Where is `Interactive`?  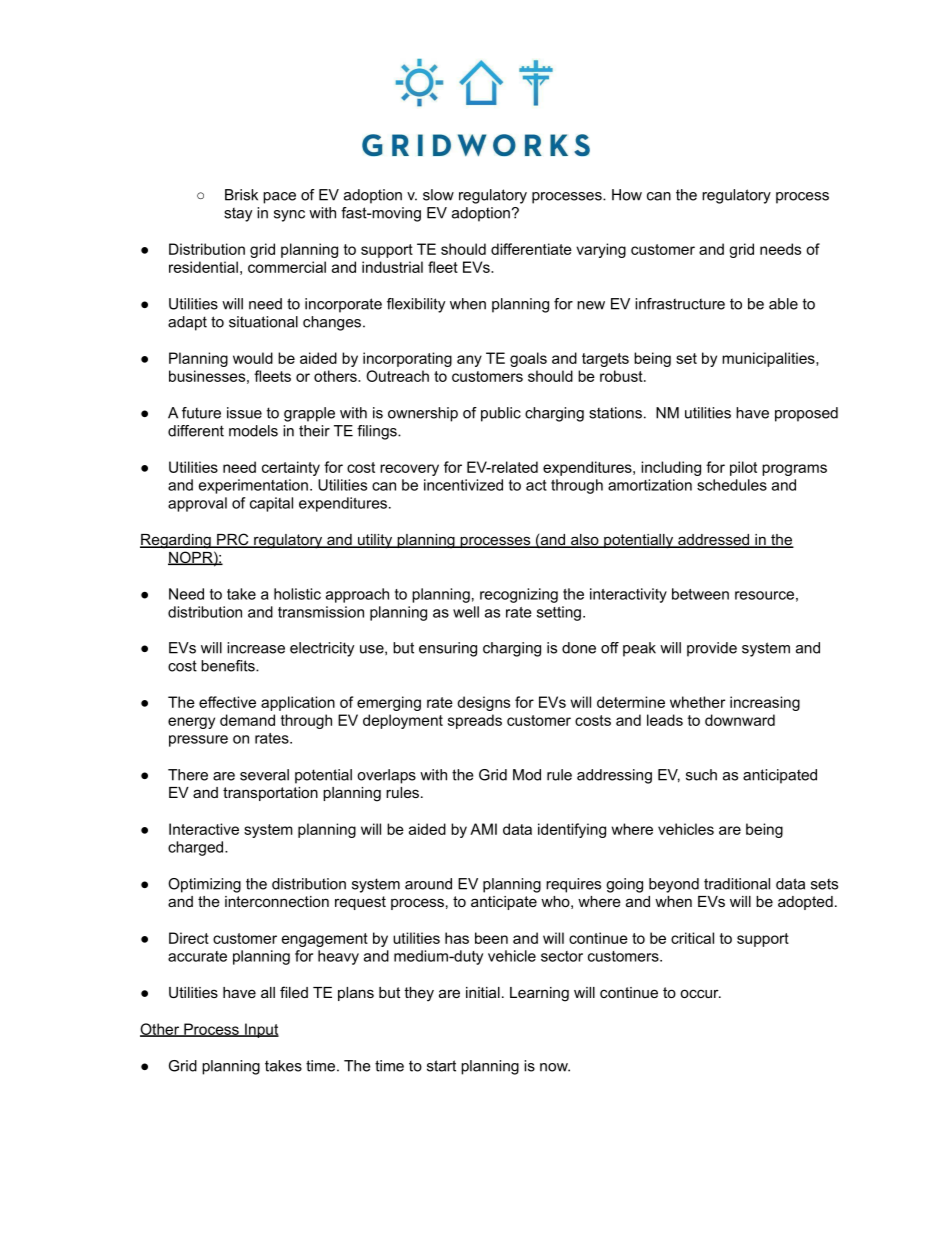 Interactive is located at coordinates (204, 829).
